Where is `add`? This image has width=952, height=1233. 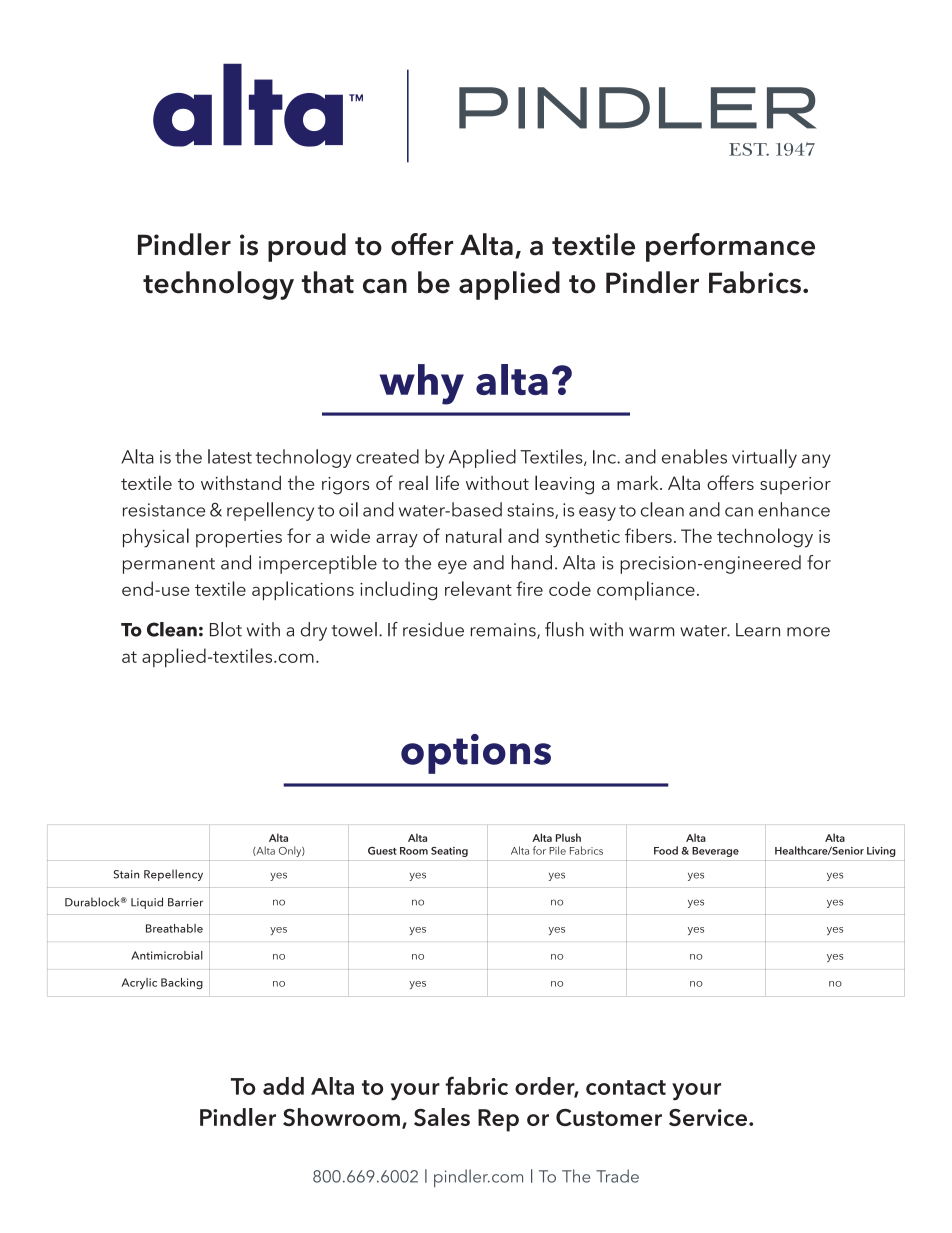 add is located at coordinates (283, 1086).
